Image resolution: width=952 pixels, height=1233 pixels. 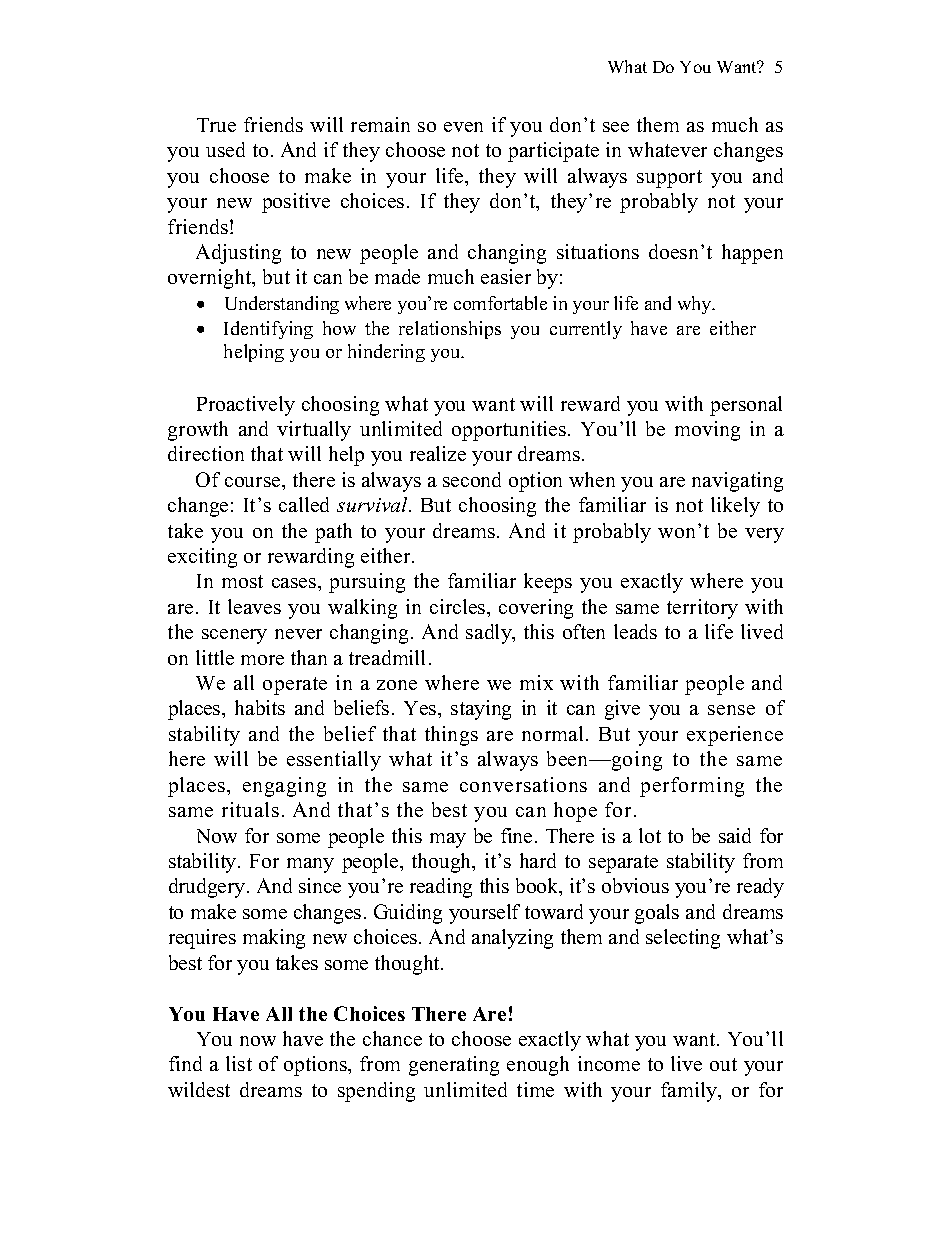 What do you see at coordinates (454, 1066) in the screenshot?
I see `generating` at bounding box center [454, 1066].
